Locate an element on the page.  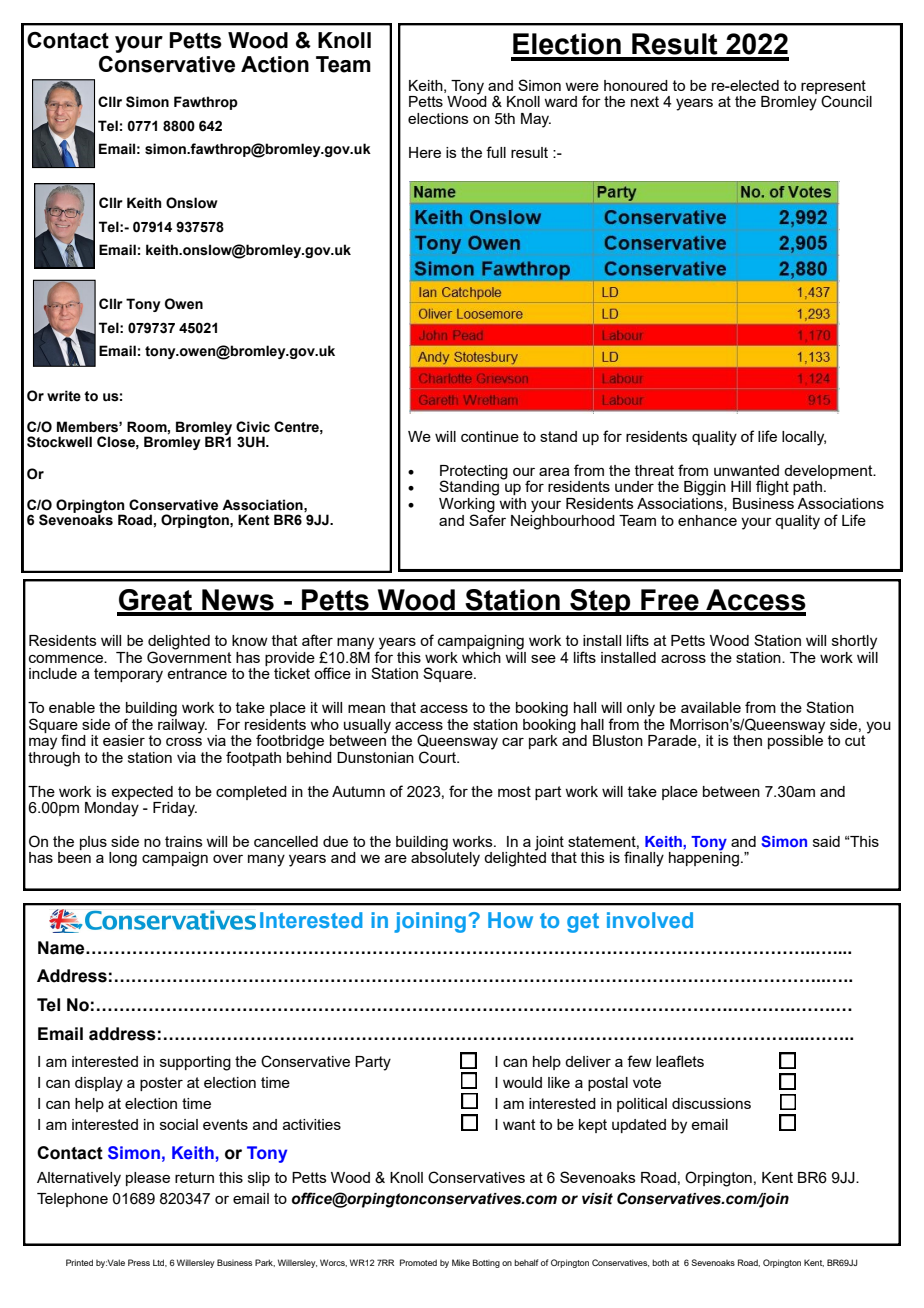
Mike is located at coordinates (461, 1262).
